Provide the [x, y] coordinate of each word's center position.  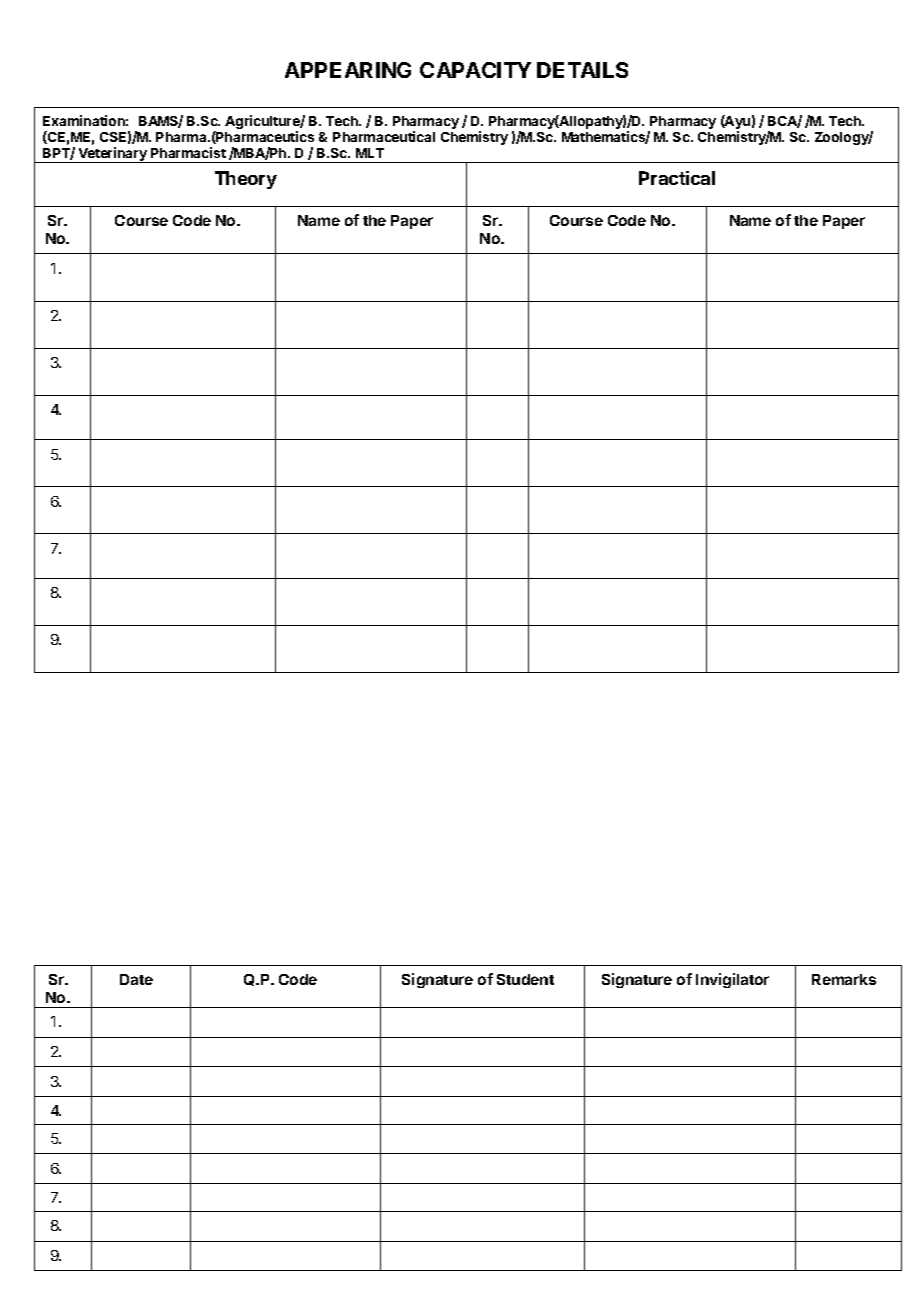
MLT [370, 153]
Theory [246, 180]
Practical [677, 178]
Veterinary [112, 155]
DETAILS [582, 70]
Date [136, 979]
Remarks [844, 979]
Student [525, 979]
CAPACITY [475, 70]
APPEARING [348, 70]
